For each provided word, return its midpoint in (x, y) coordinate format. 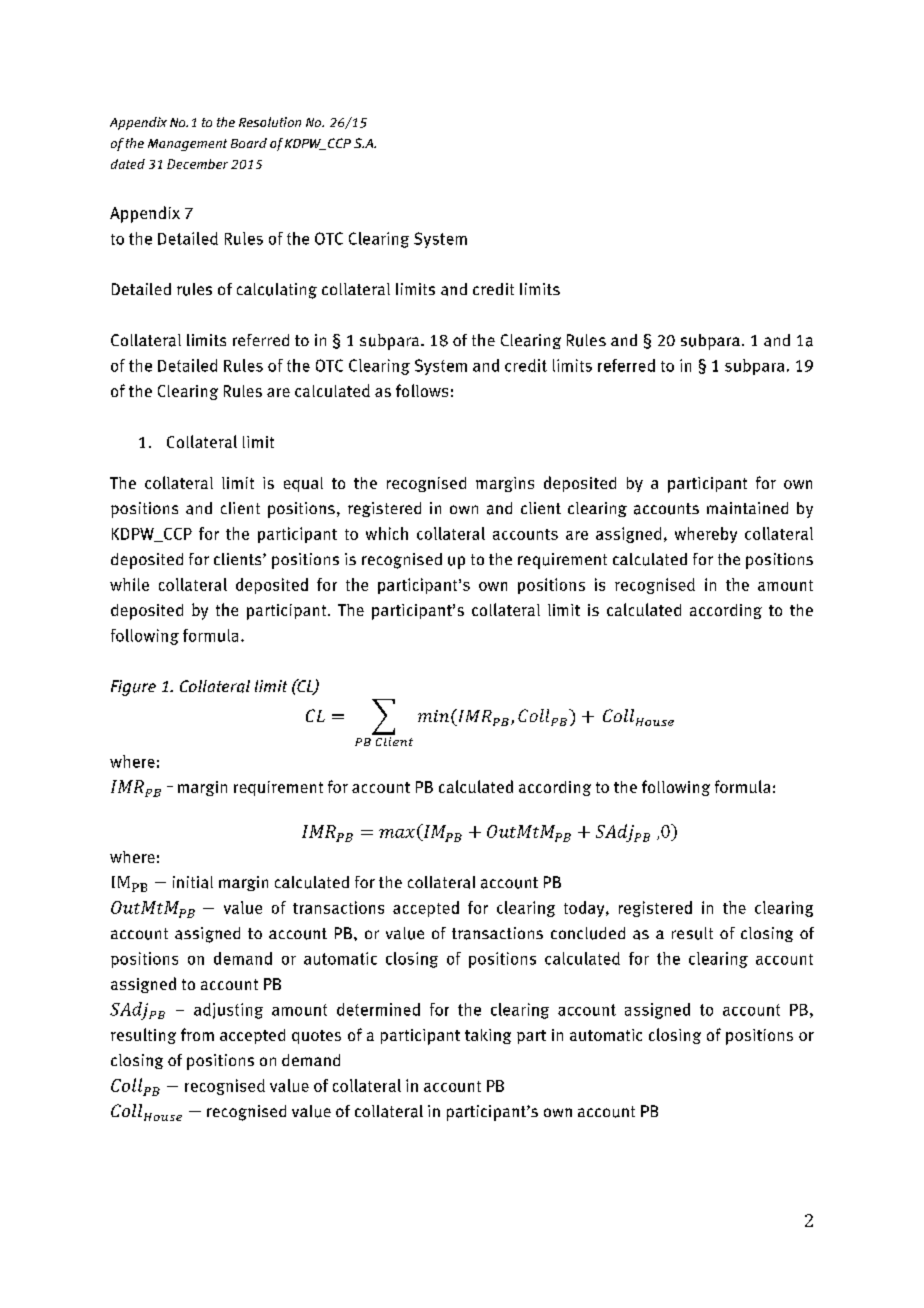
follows (422, 390)
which (387, 533)
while (129, 584)
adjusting (228, 1011)
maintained (747, 508)
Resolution (270, 122)
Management (187, 145)
